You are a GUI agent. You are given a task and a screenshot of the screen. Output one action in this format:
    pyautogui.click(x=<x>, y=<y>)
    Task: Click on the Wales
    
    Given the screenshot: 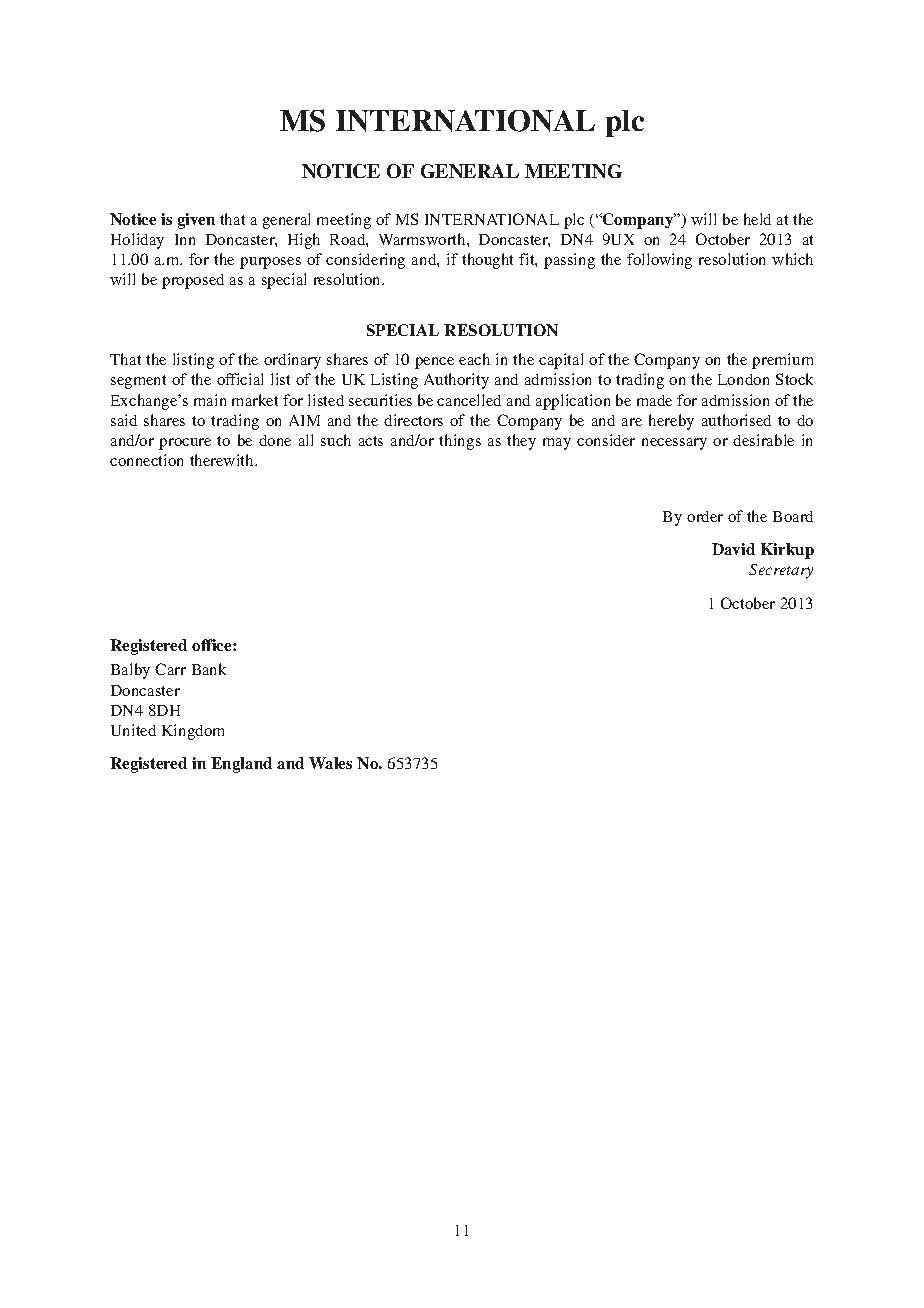 What is the action you would take?
    pyautogui.click(x=330, y=763)
